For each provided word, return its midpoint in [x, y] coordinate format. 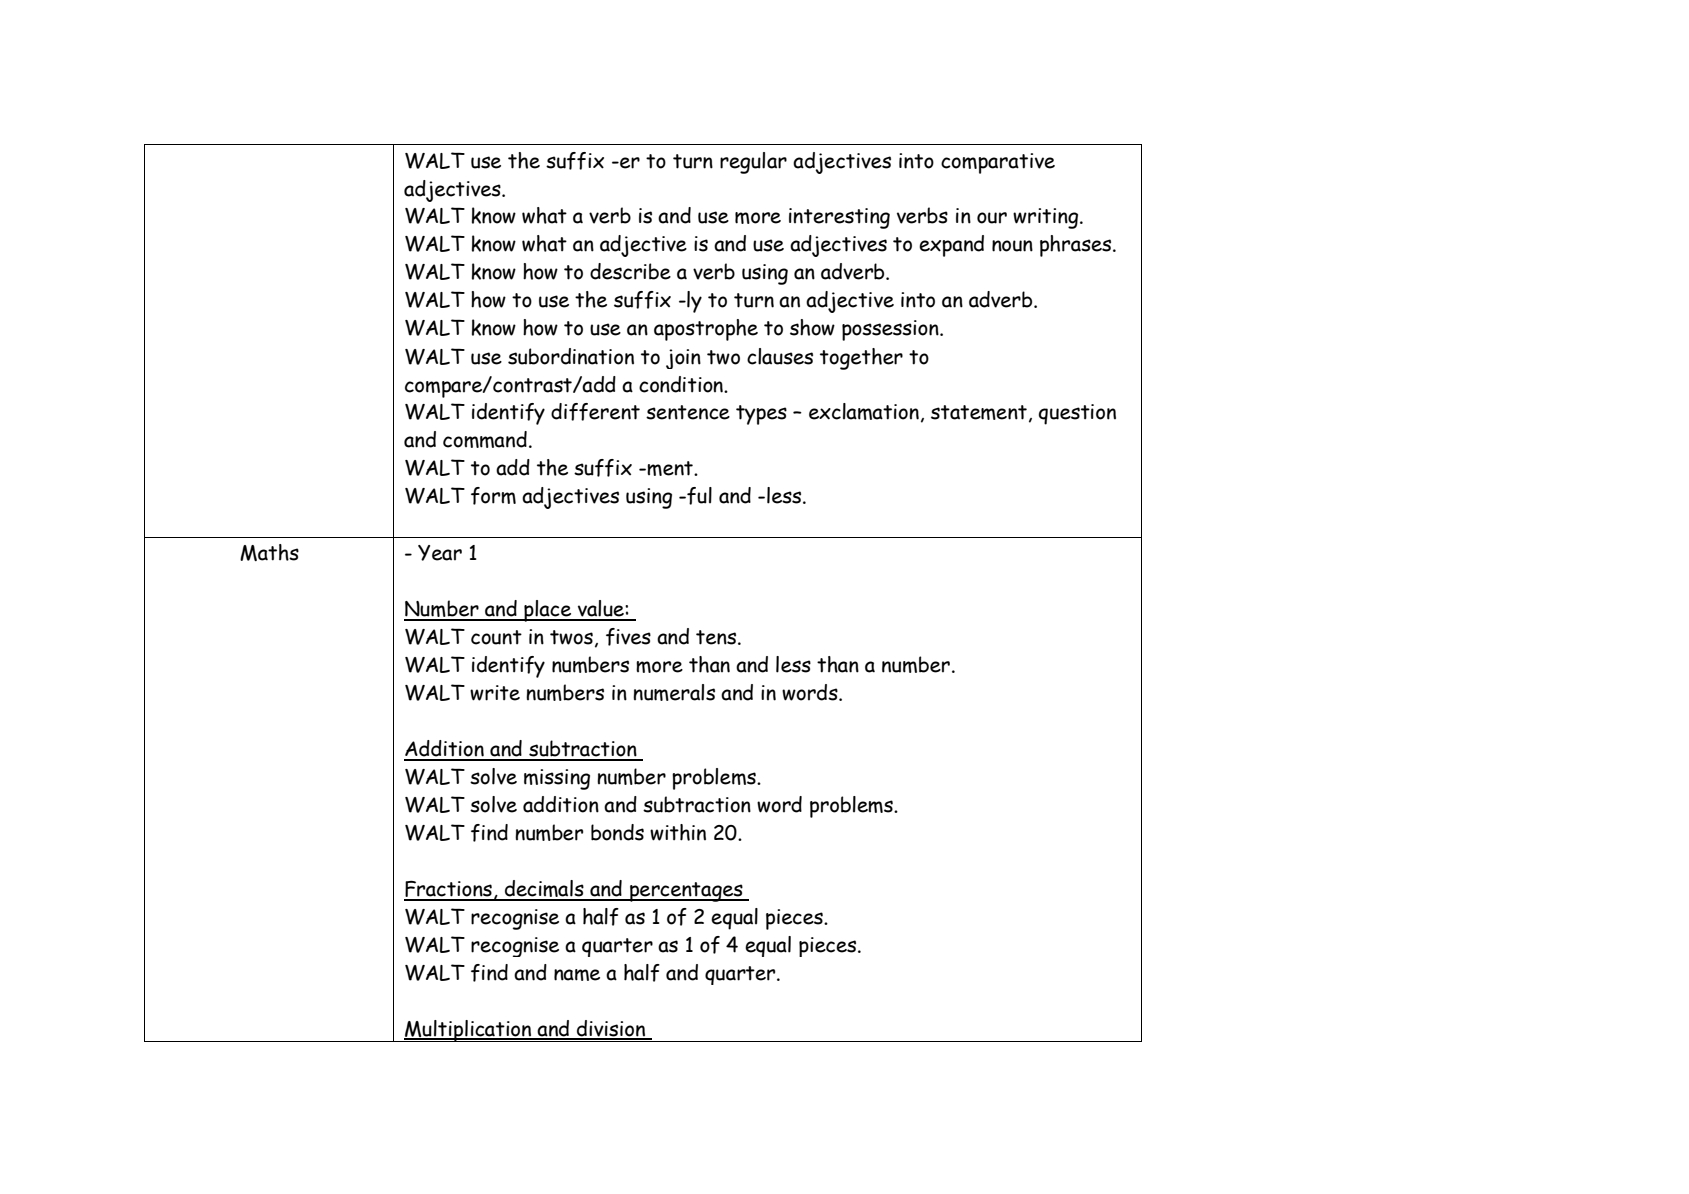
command [485, 439]
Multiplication [468, 1031]
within [678, 832]
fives [628, 637]
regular [753, 163]
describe [630, 271]
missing [557, 779]
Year [440, 553]
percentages [686, 892]
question [1077, 414]
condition [682, 384]
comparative [998, 163]
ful [698, 496]
